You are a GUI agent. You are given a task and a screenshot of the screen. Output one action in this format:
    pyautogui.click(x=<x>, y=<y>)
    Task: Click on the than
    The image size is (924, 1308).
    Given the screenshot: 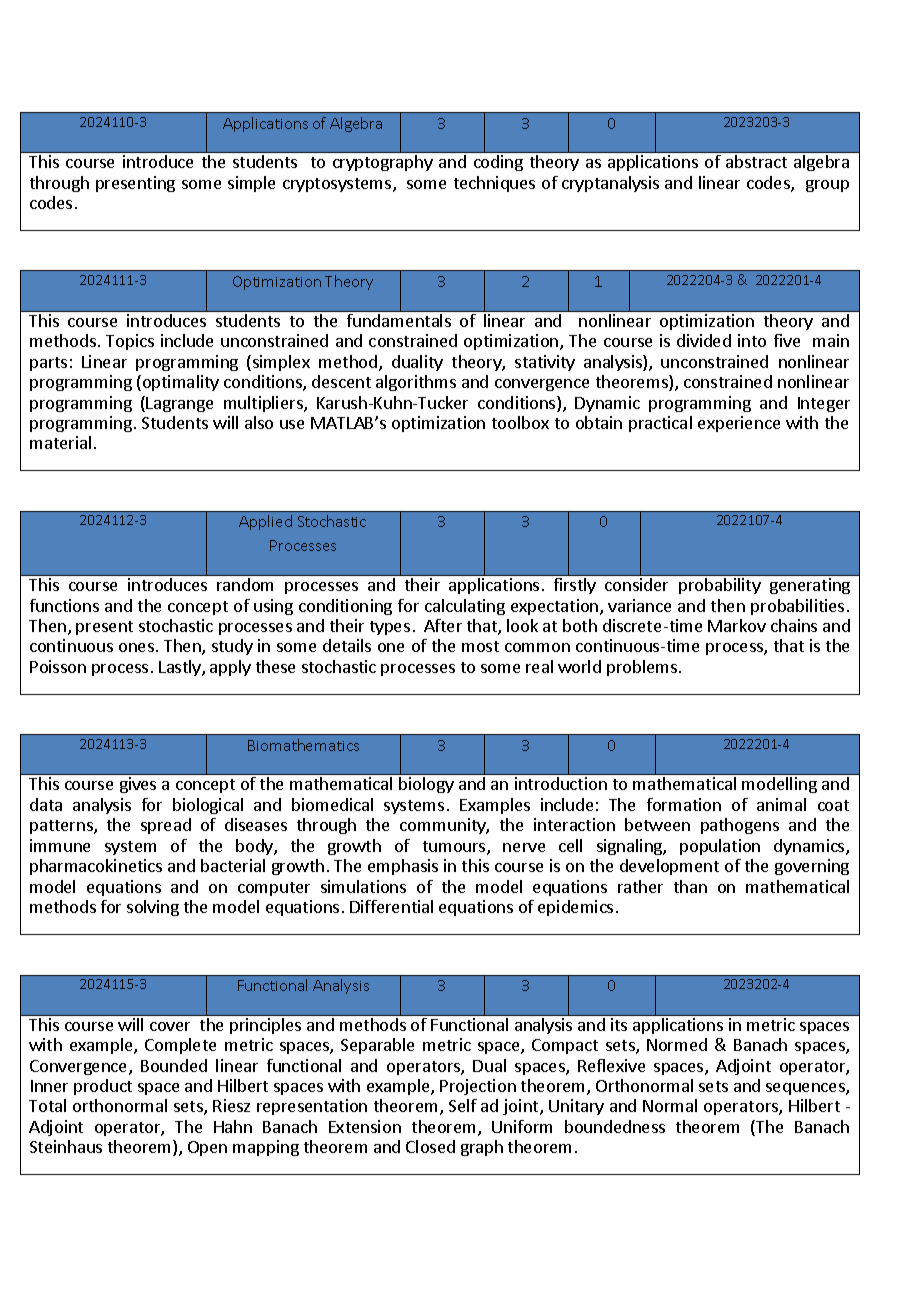 What is the action you would take?
    pyautogui.click(x=690, y=886)
